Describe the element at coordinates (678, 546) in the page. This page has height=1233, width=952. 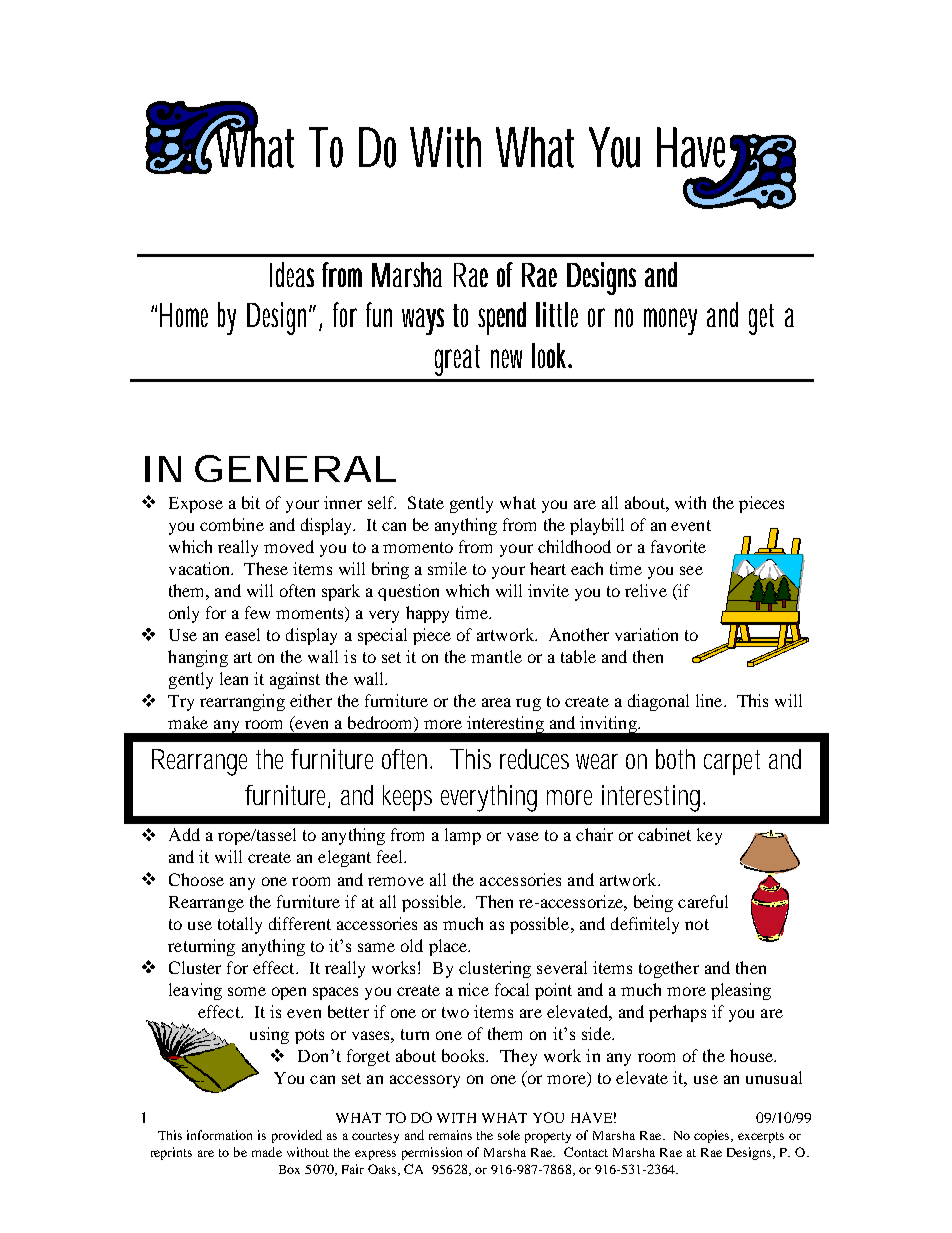
I see `favorite` at that location.
